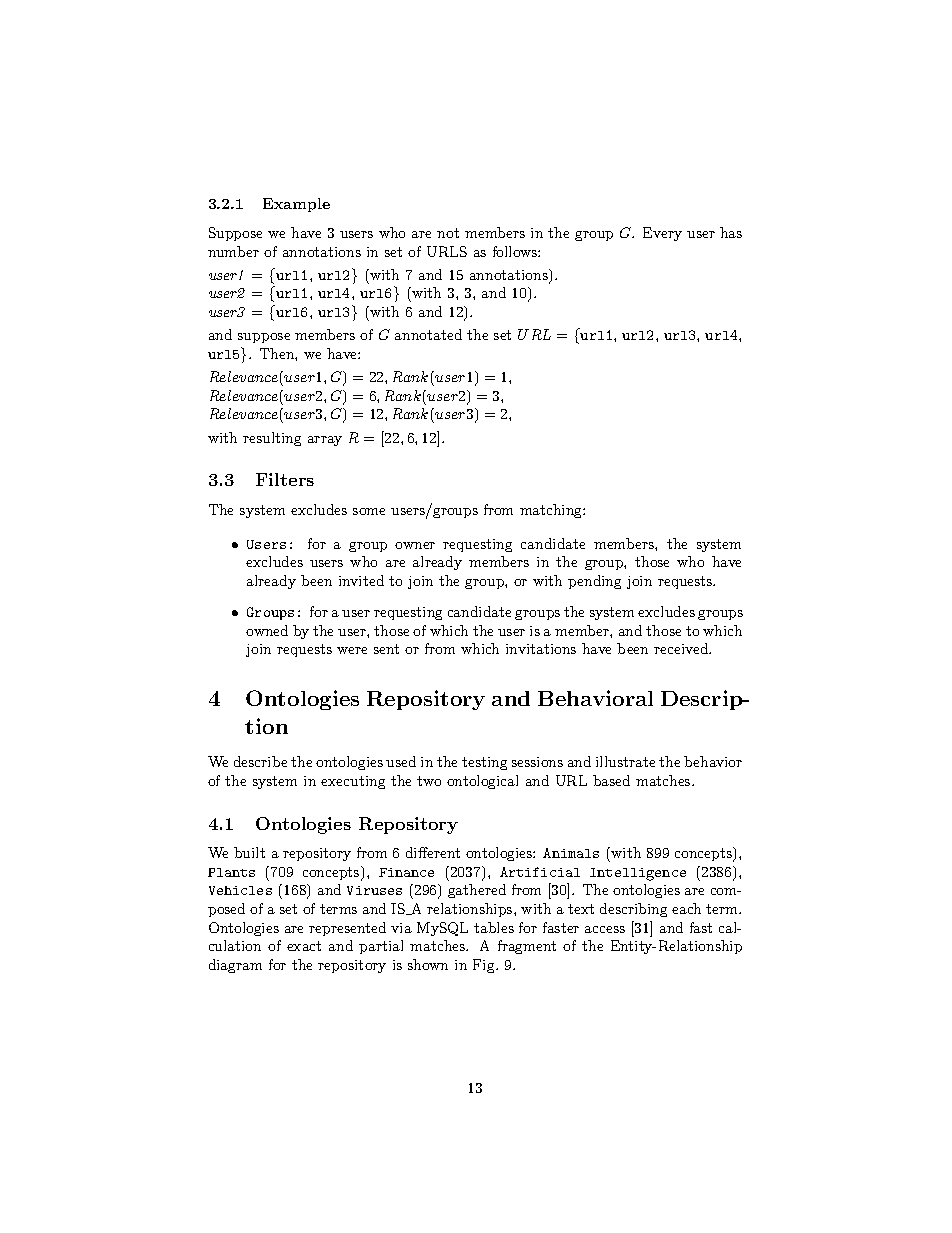 The width and height of the document is (952, 1233). What do you see at coordinates (296, 205) in the document?
I see `Example` at bounding box center [296, 205].
